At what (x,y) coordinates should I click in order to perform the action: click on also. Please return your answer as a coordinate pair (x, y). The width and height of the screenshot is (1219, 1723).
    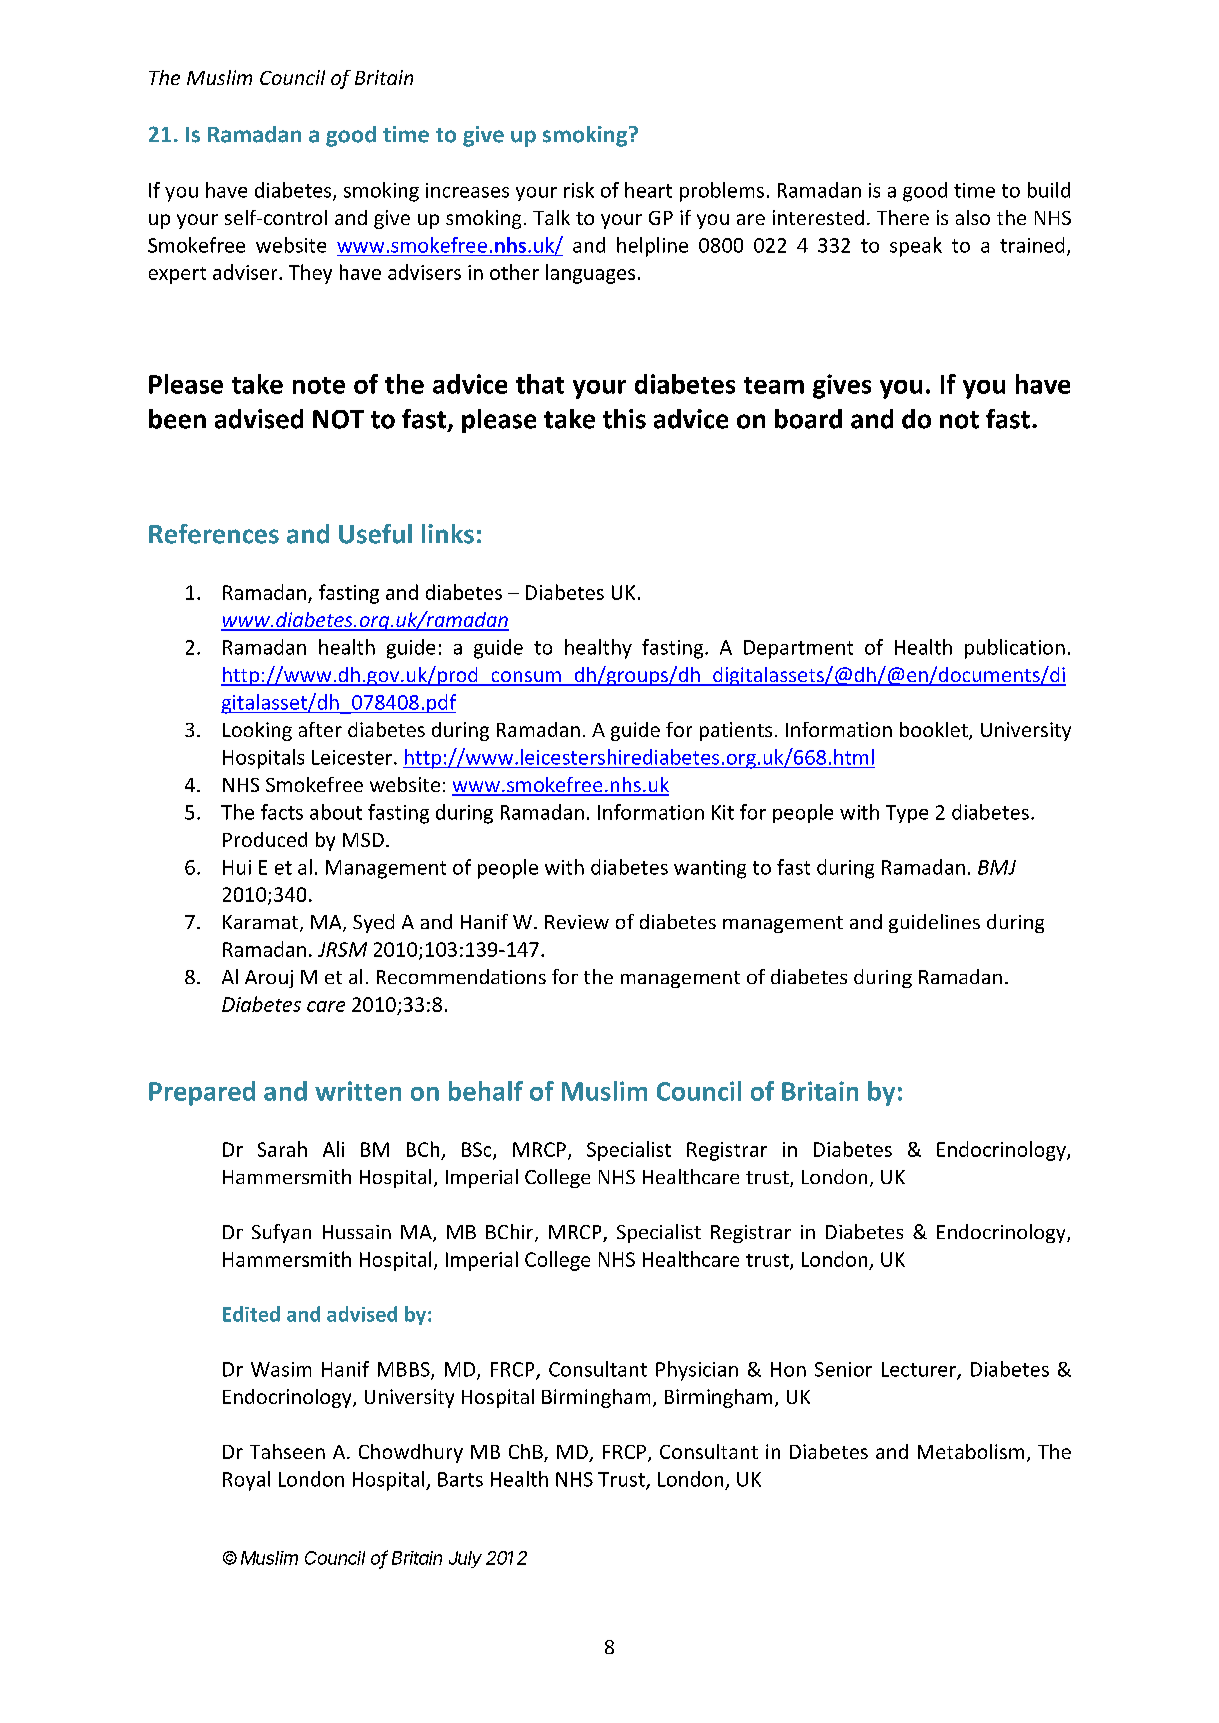
    Looking at the image, I should click on (973, 217).
